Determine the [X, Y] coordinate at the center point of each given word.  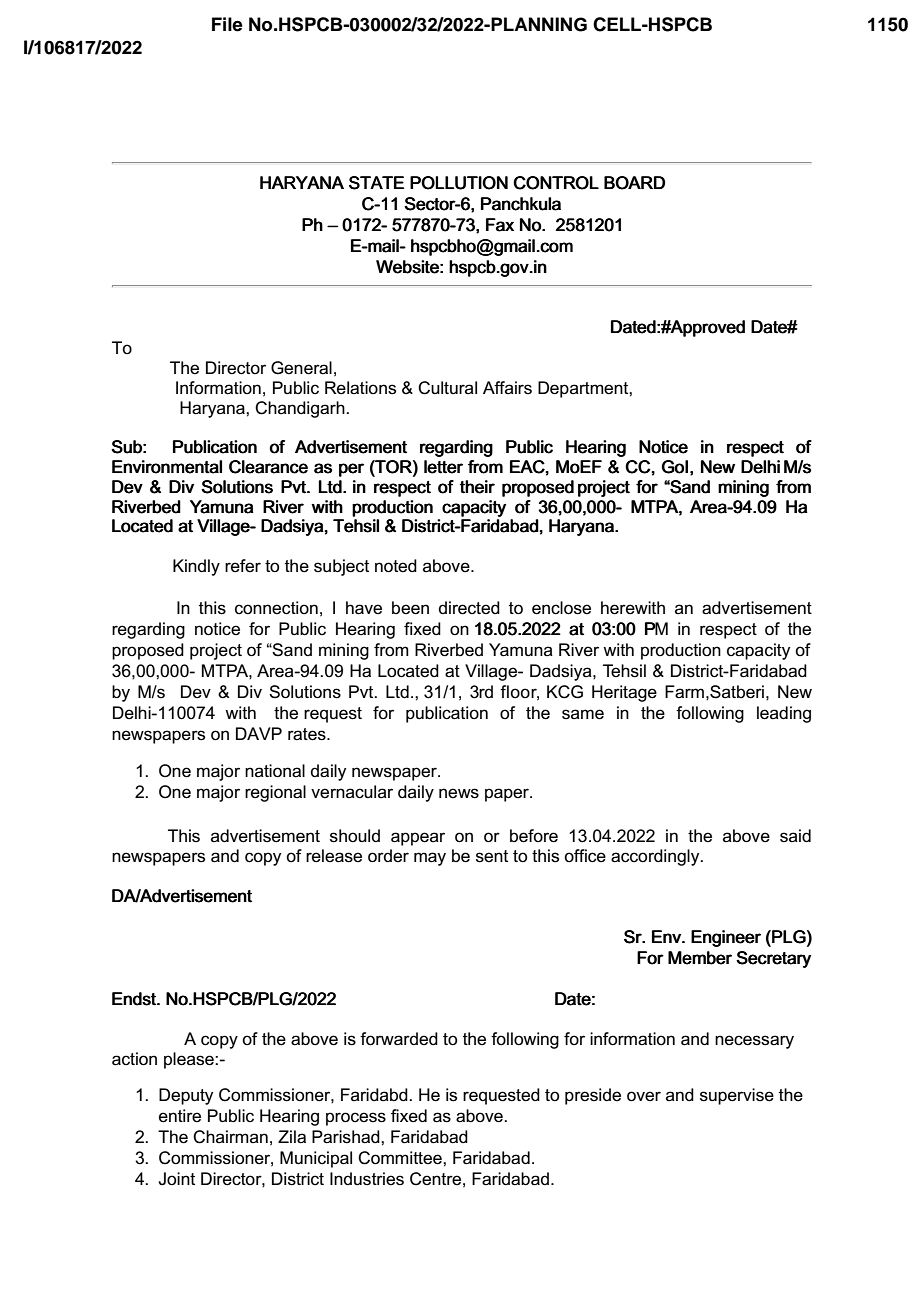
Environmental [167, 467]
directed [469, 608]
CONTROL [556, 183]
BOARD [634, 183]
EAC [528, 467]
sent [492, 856]
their [477, 487]
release [334, 856]
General [301, 368]
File [227, 24]
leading [784, 714]
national [275, 771]
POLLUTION [459, 183]
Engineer [726, 938]
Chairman [230, 1137]
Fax [500, 225]
